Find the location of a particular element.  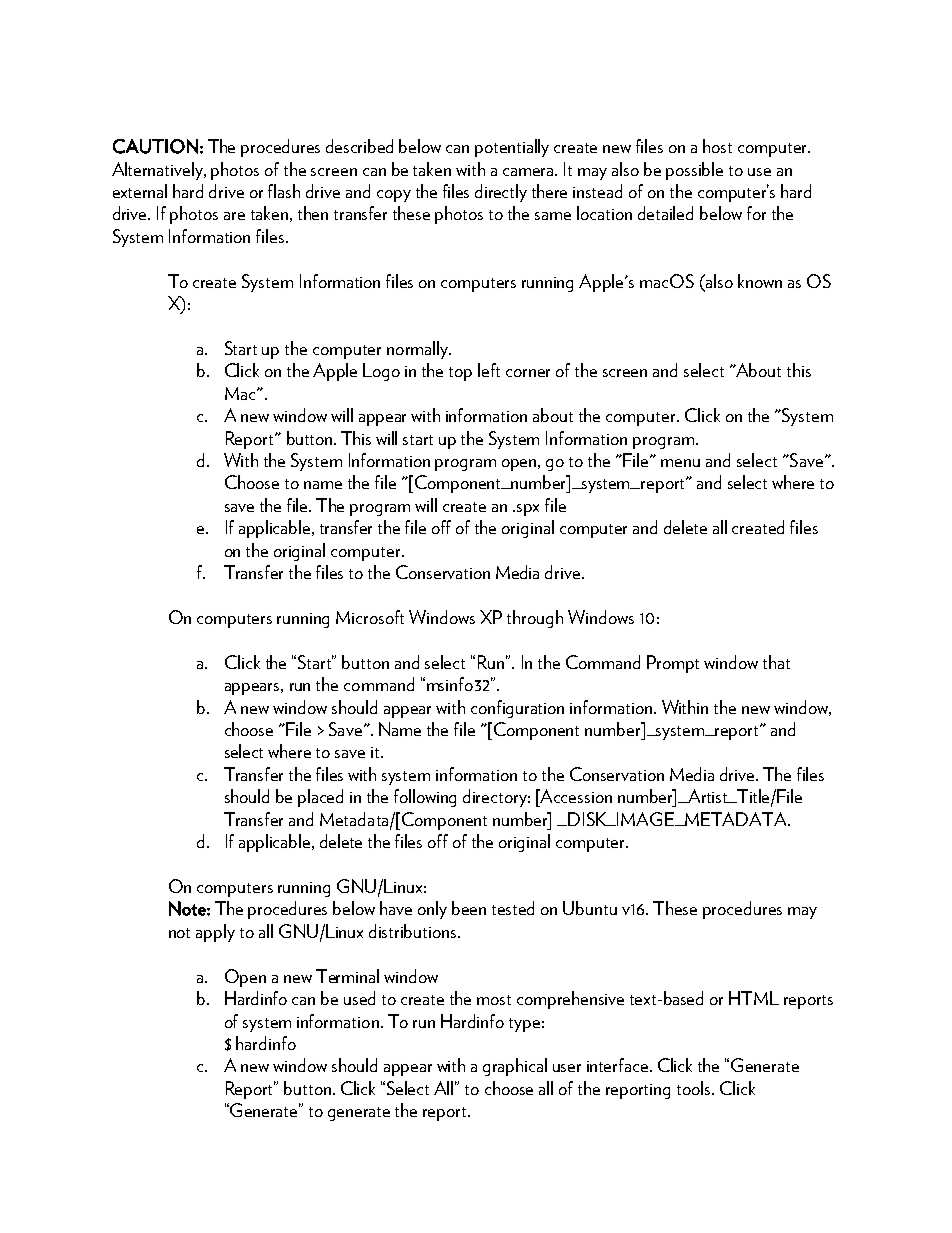

following is located at coordinates (425, 798).
